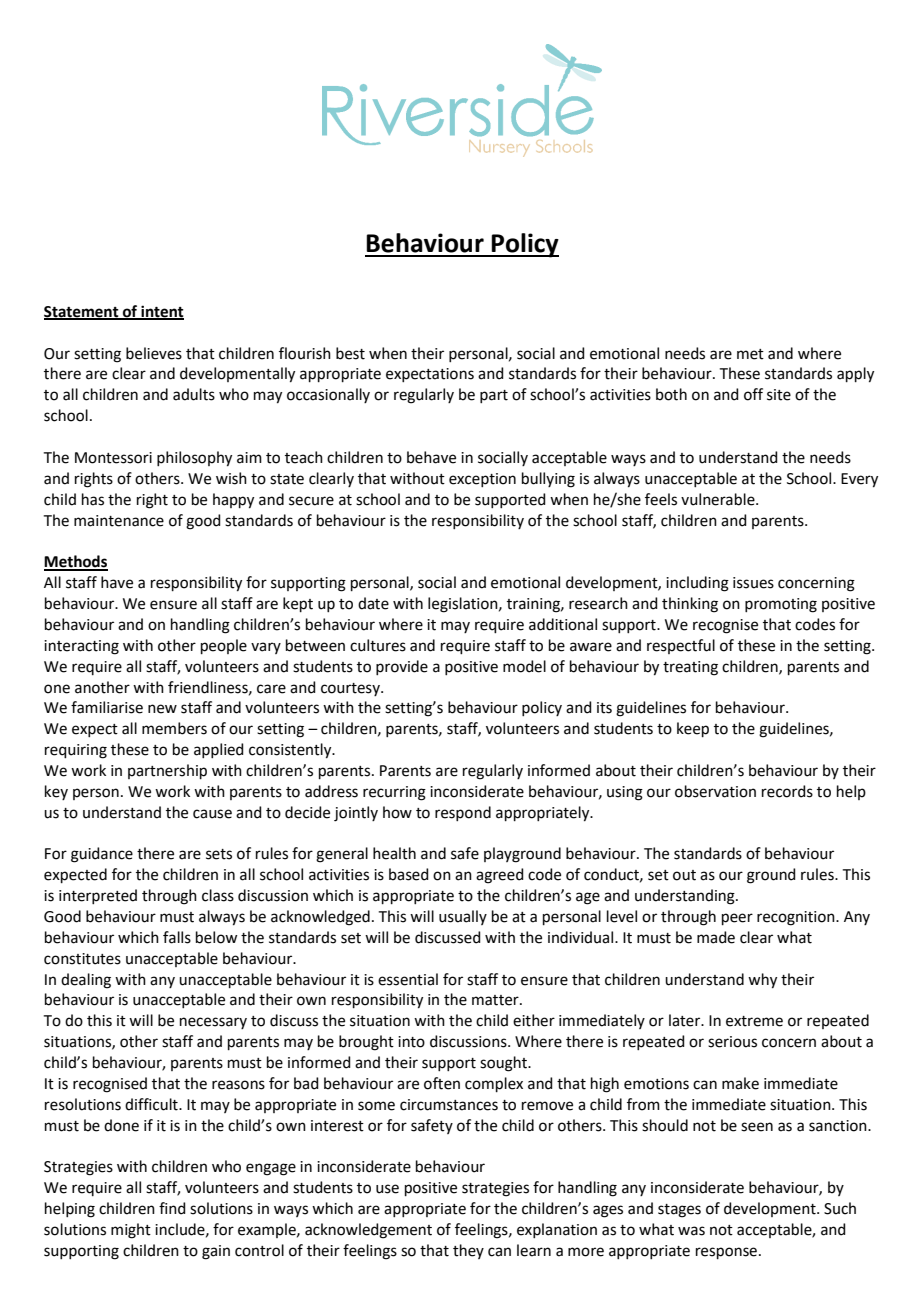  What do you see at coordinates (154, 353) in the page?
I see `believes` at bounding box center [154, 353].
